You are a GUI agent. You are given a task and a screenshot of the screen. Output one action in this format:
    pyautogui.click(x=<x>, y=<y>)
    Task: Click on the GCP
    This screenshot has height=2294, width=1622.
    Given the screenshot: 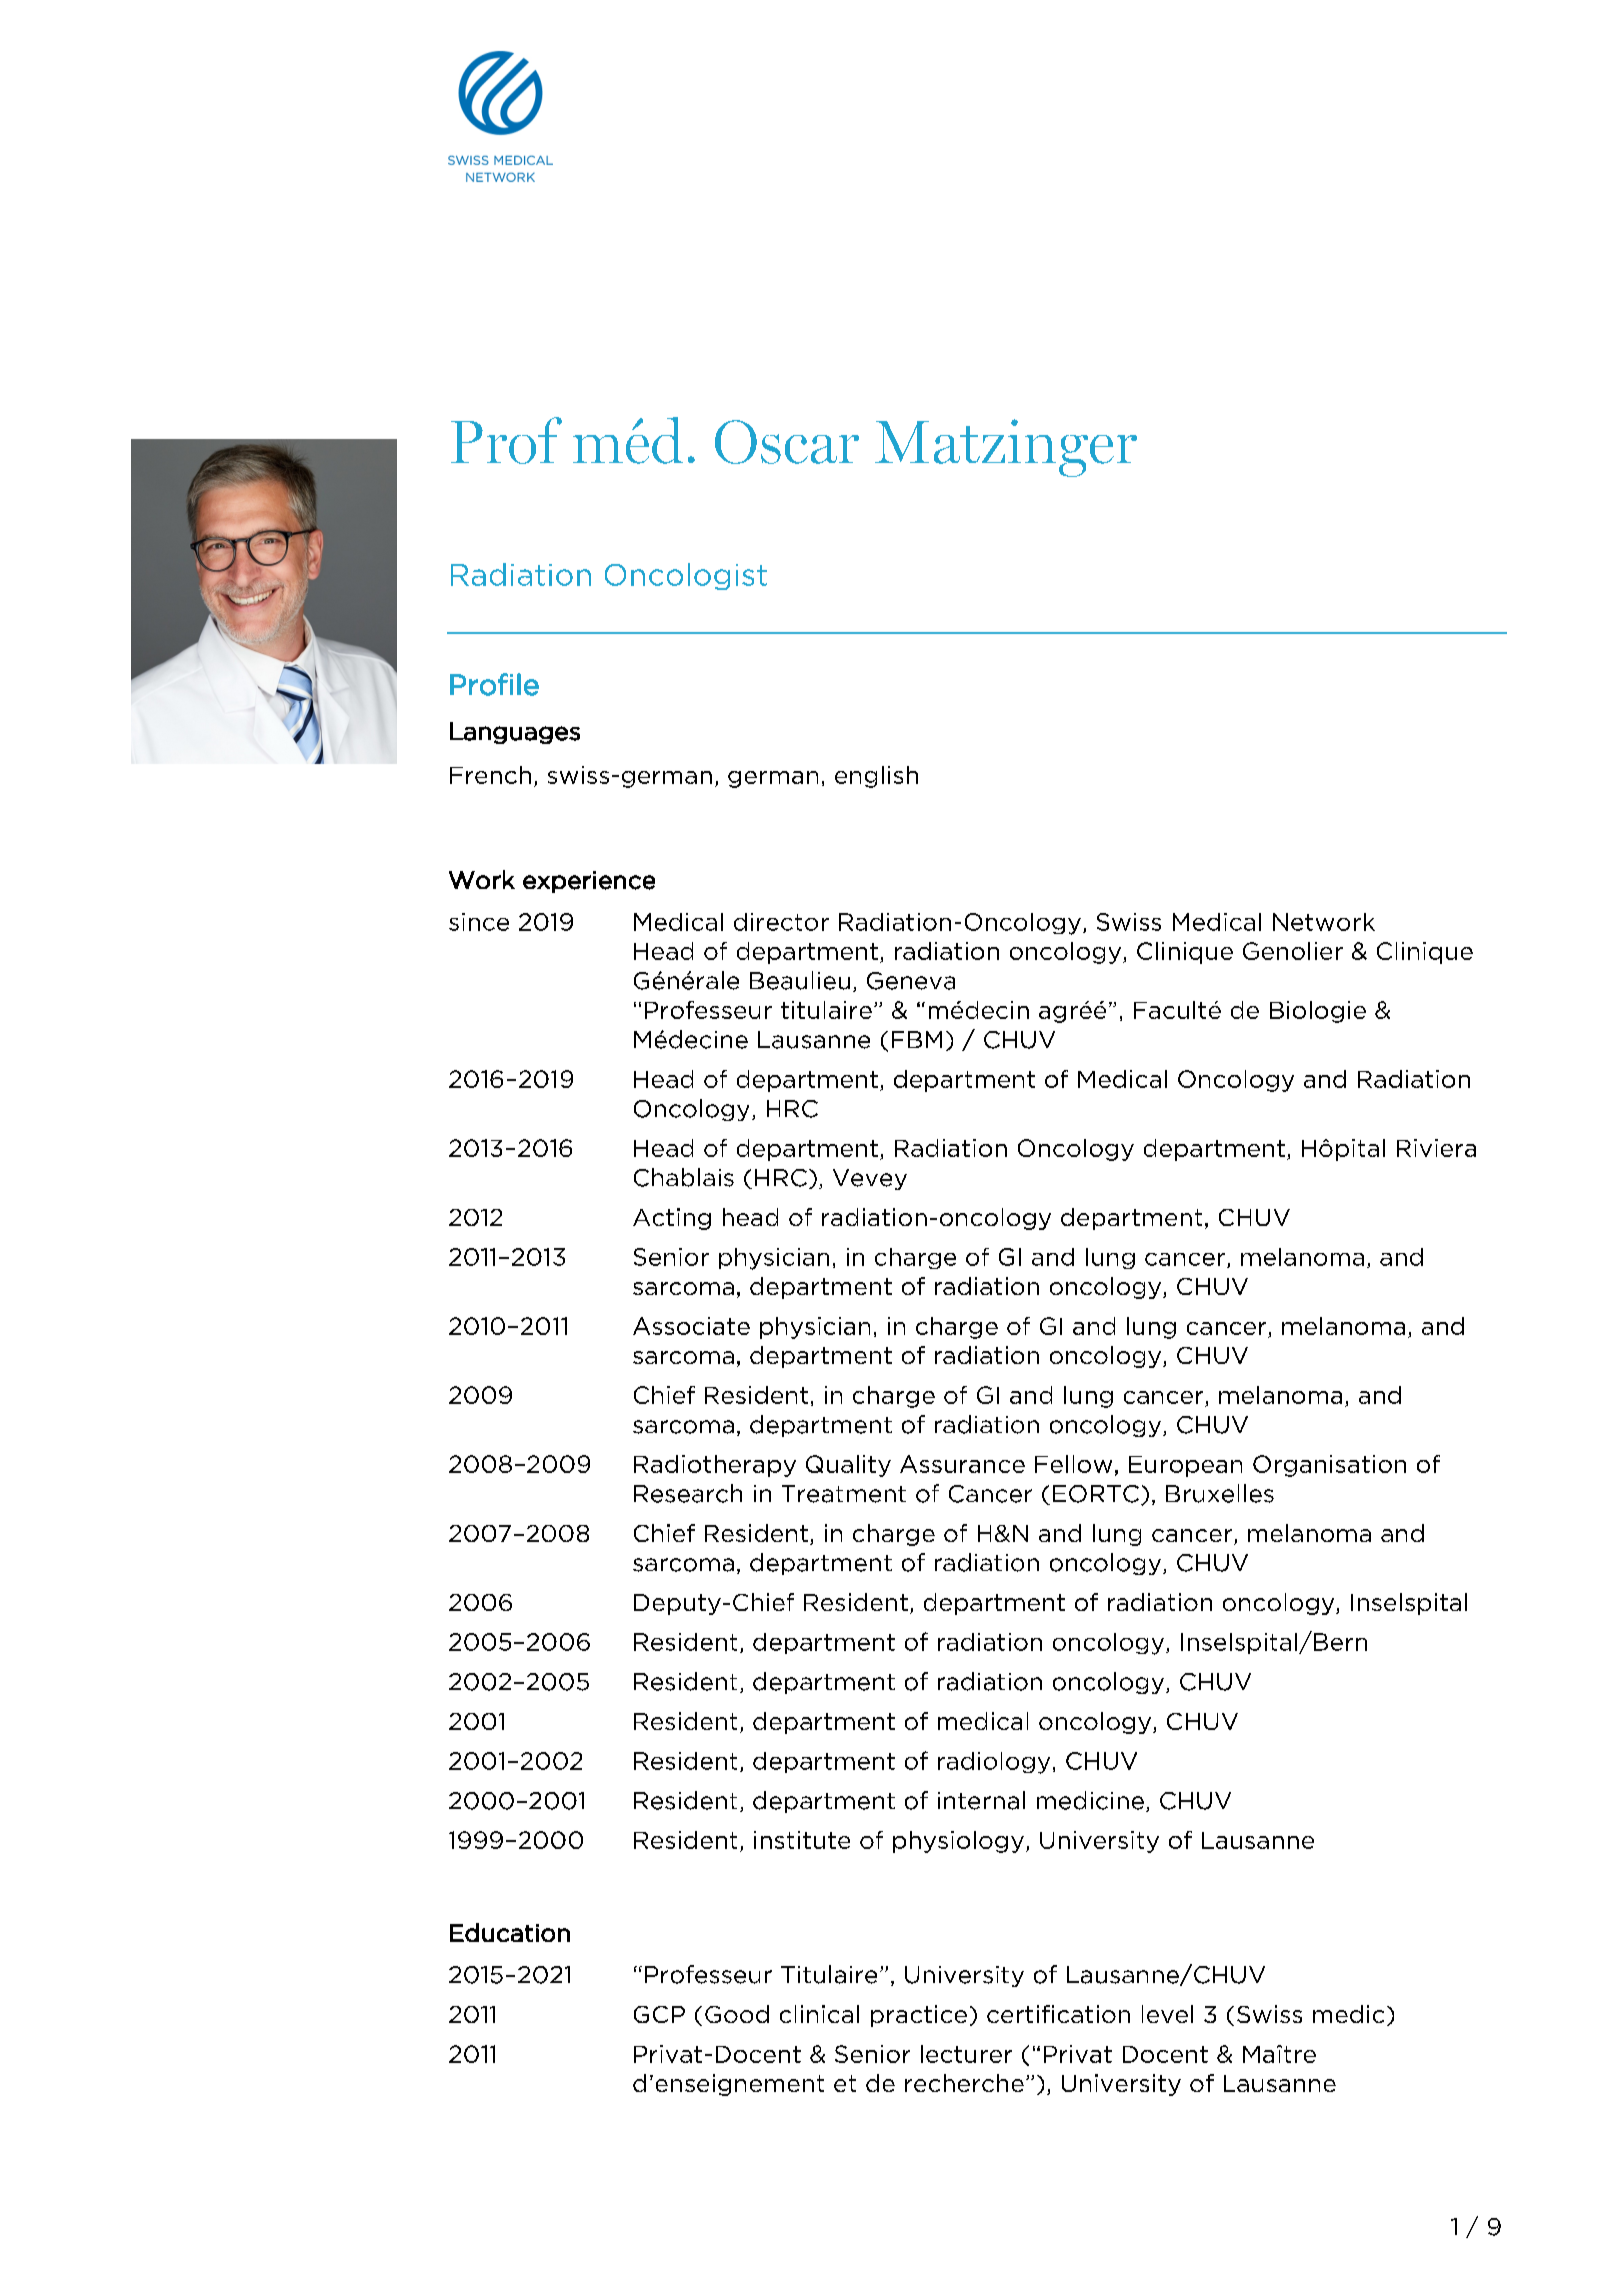 What is the action you would take?
    pyautogui.click(x=659, y=2014)
